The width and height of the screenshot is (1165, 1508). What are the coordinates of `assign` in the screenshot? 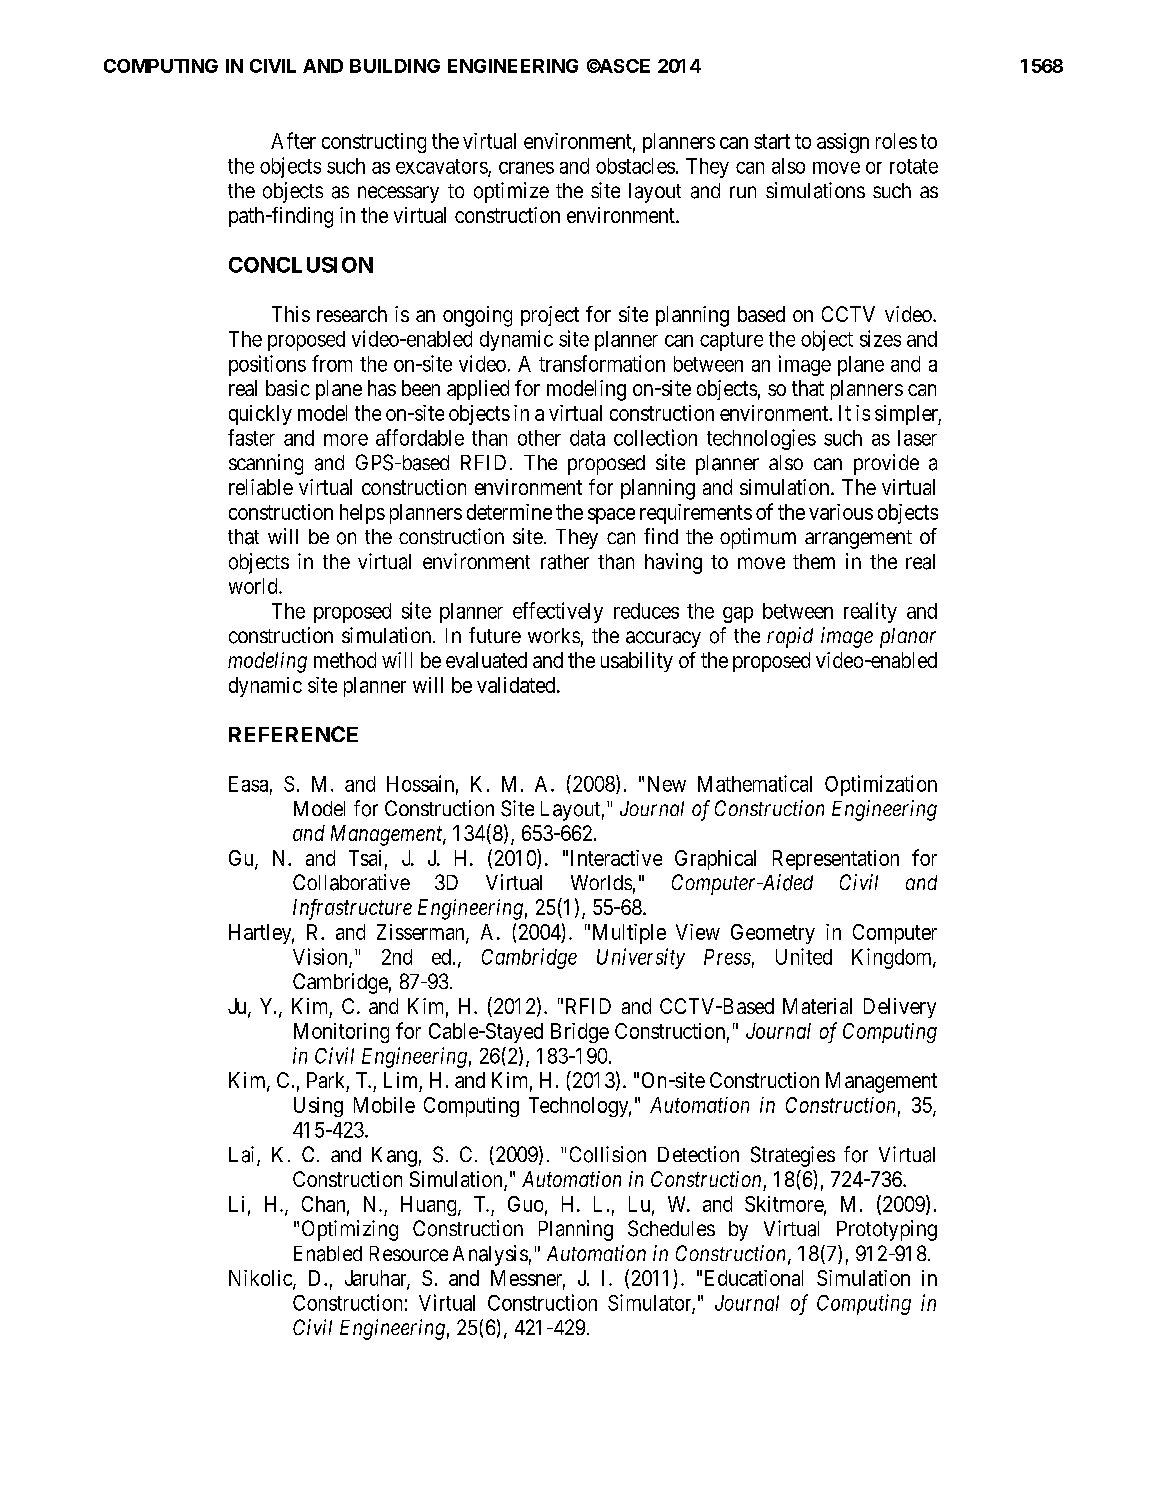 It's located at (843, 143).
